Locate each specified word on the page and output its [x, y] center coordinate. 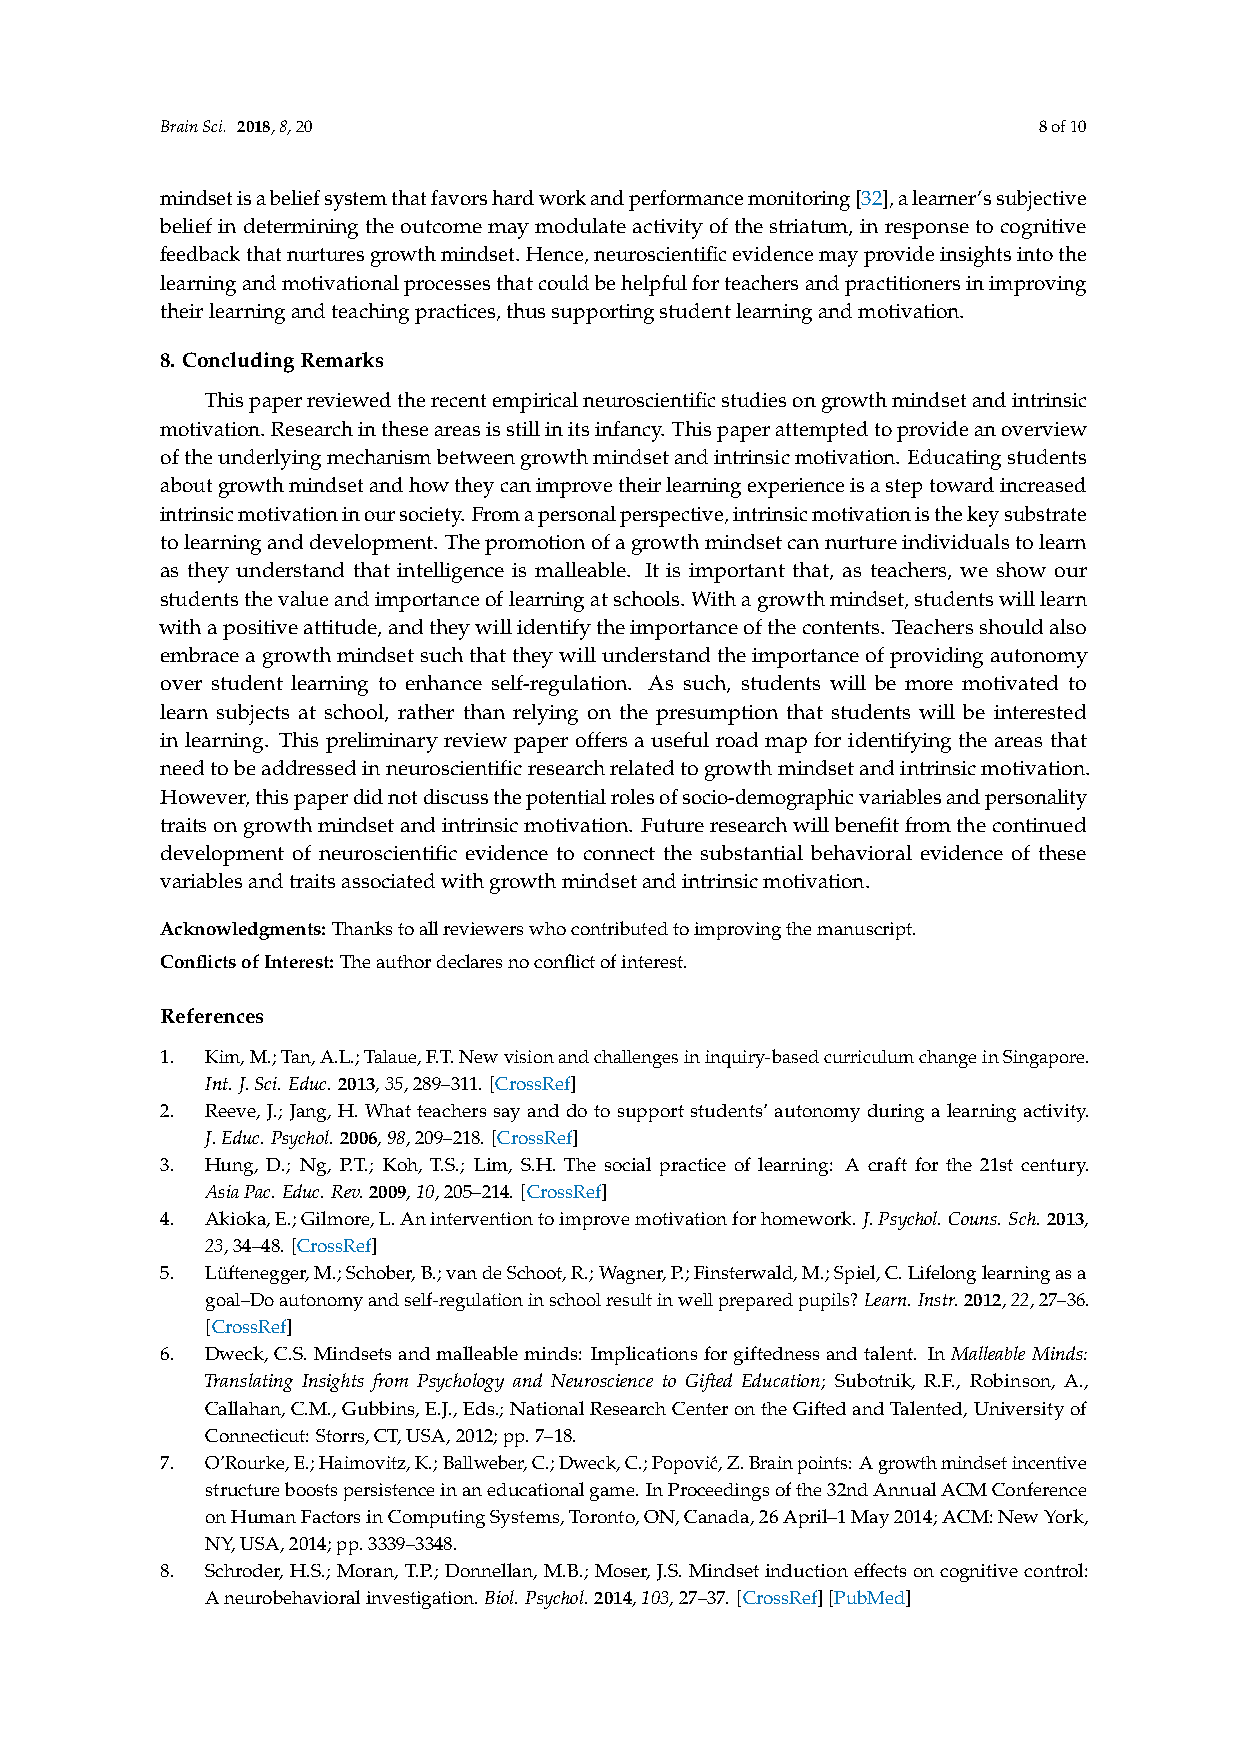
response [927, 231]
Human [263, 1516]
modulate [580, 225]
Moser [622, 1572]
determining [301, 228]
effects [880, 1570]
